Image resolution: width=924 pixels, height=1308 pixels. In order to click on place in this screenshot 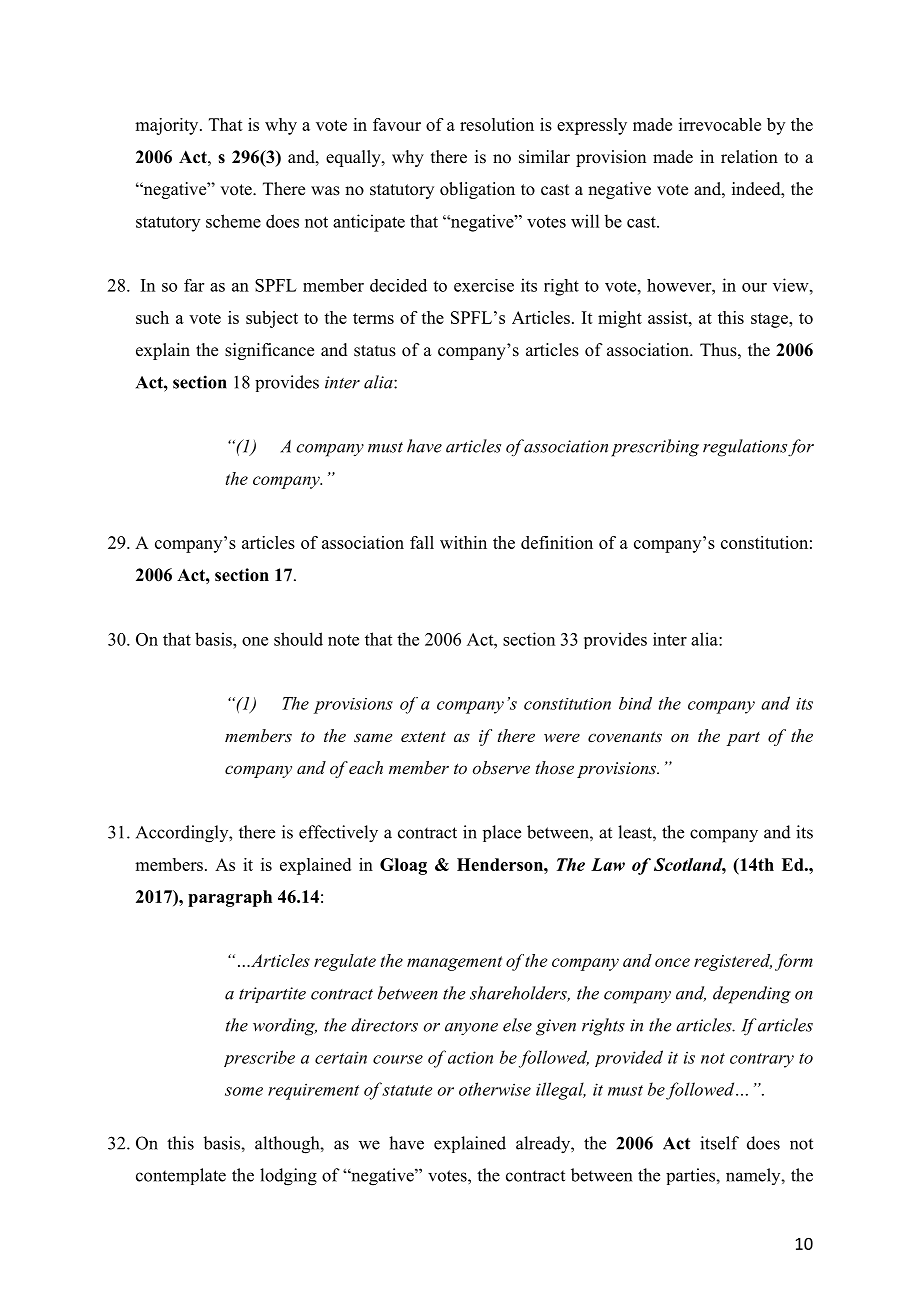, I will do `click(502, 833)`.
